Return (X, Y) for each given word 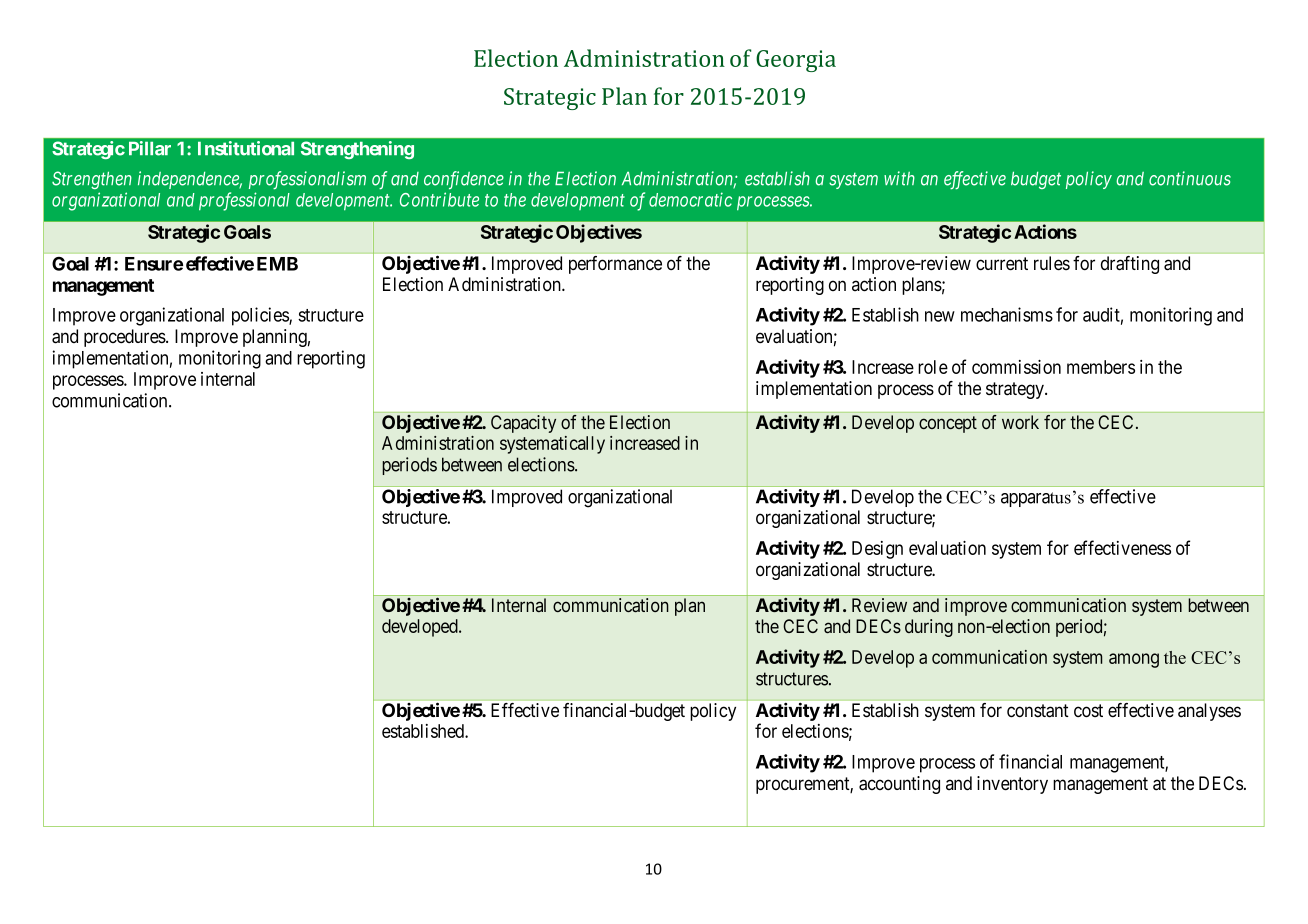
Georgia (796, 61)
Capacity (523, 424)
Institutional (246, 148)
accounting (899, 785)
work (1020, 422)
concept (948, 424)
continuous (1190, 178)
